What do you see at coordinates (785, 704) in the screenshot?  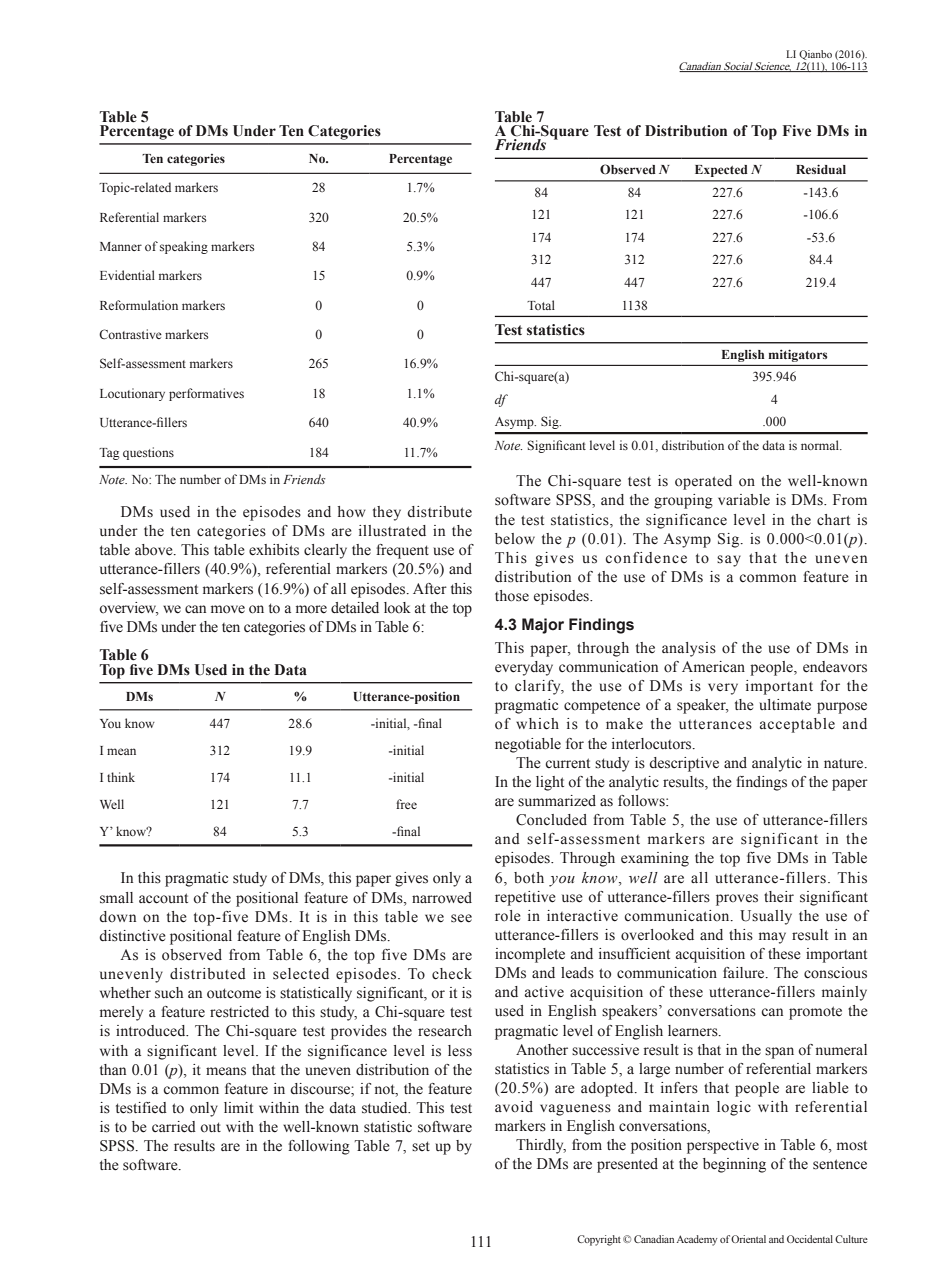 I see `ultimate` at bounding box center [785, 704].
